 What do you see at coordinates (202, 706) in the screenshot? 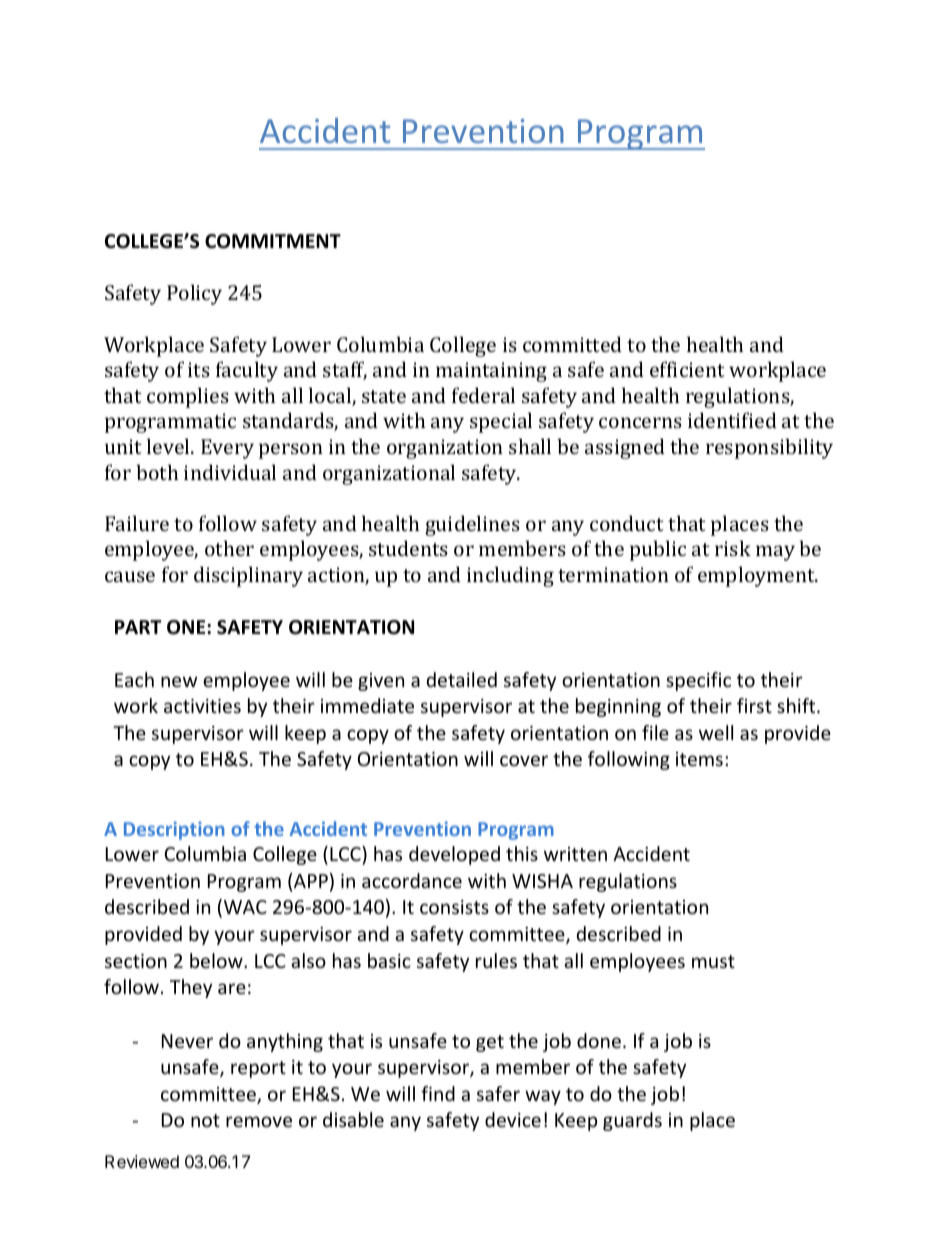
I see `activities` at bounding box center [202, 706].
